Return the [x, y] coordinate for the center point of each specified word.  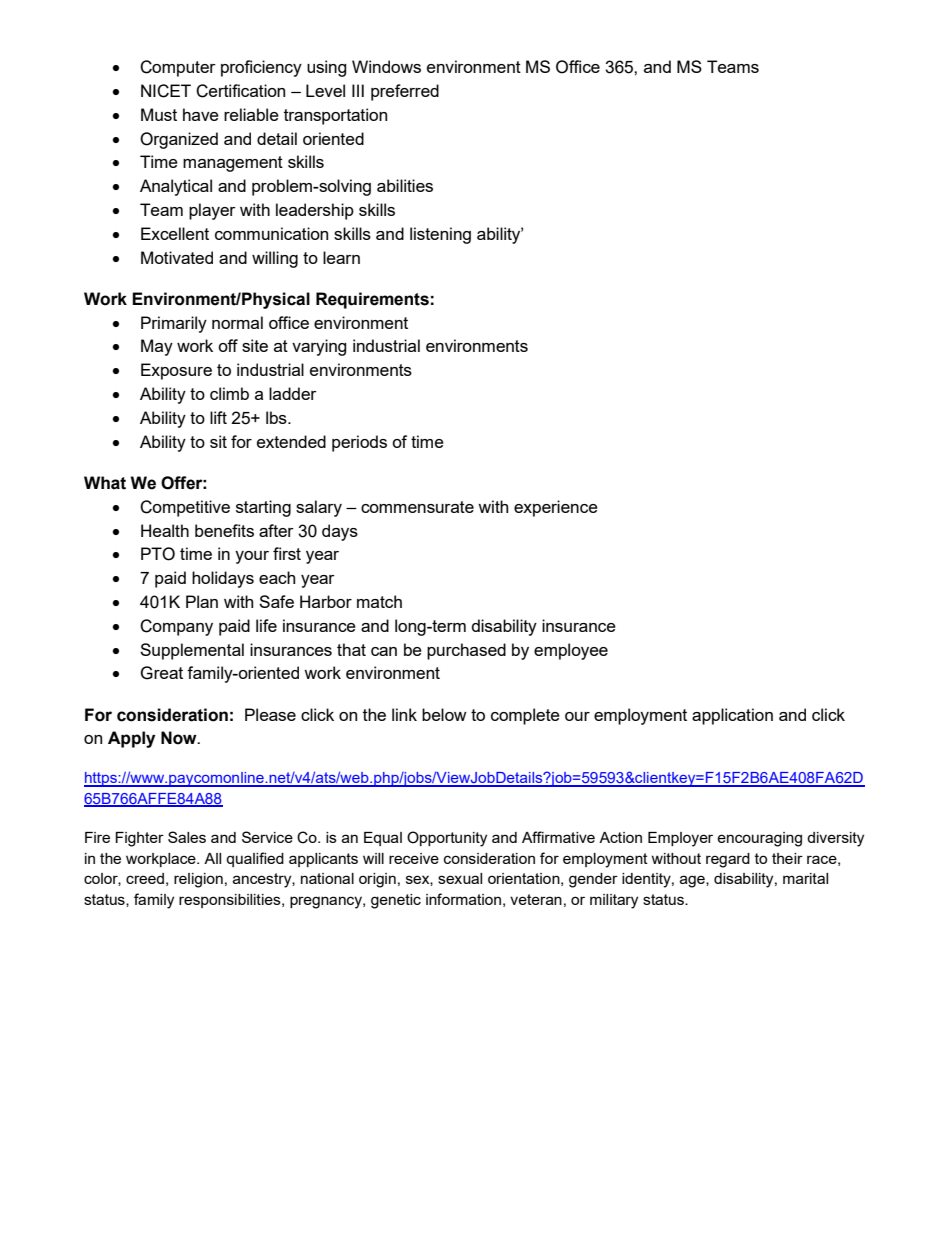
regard [728, 860]
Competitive [185, 508]
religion [198, 880]
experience [556, 508]
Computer [178, 68]
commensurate [417, 507]
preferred [405, 92]
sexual [460, 878]
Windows [386, 66]
